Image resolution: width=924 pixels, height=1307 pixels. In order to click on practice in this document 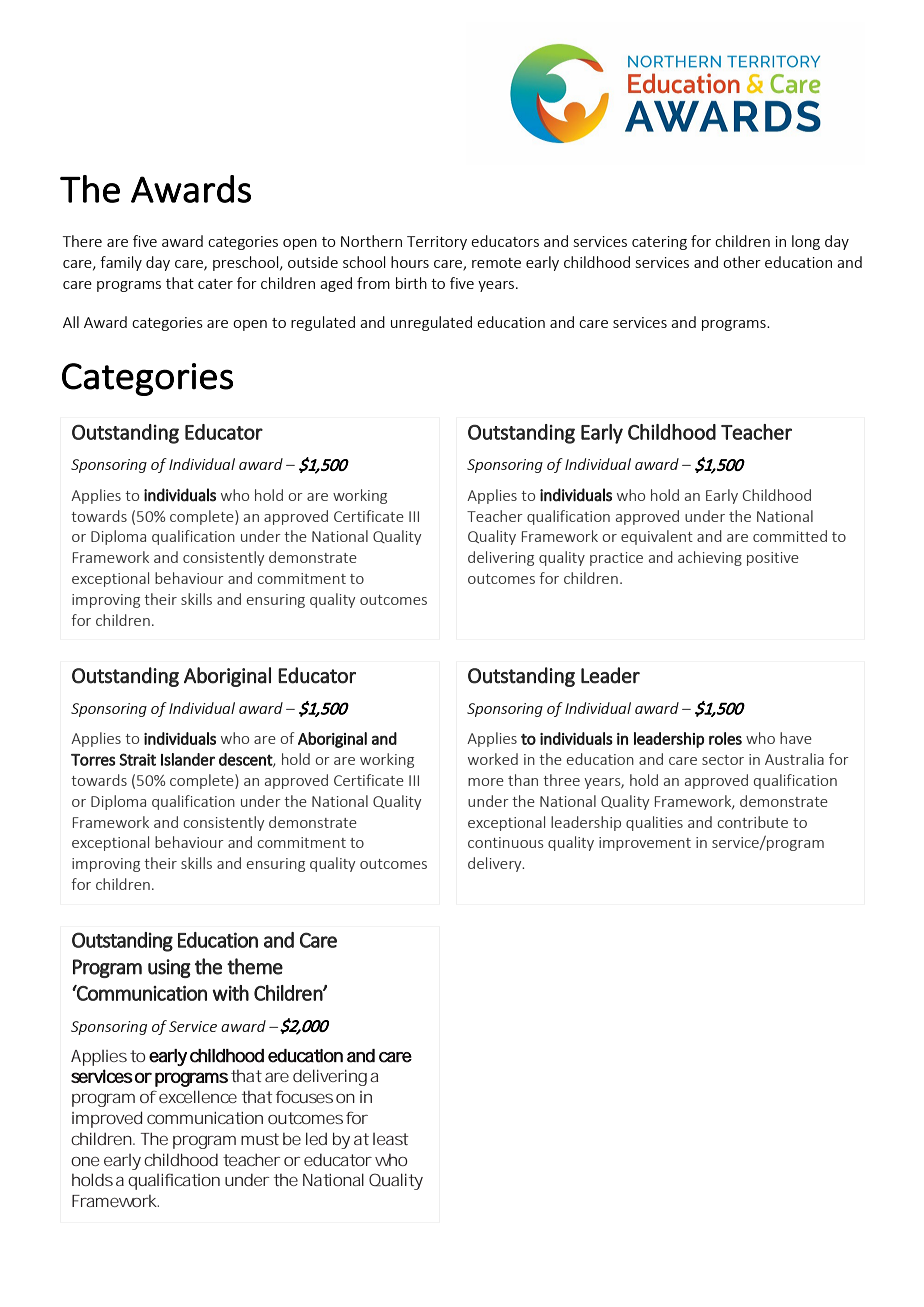, I will do `click(616, 559)`.
